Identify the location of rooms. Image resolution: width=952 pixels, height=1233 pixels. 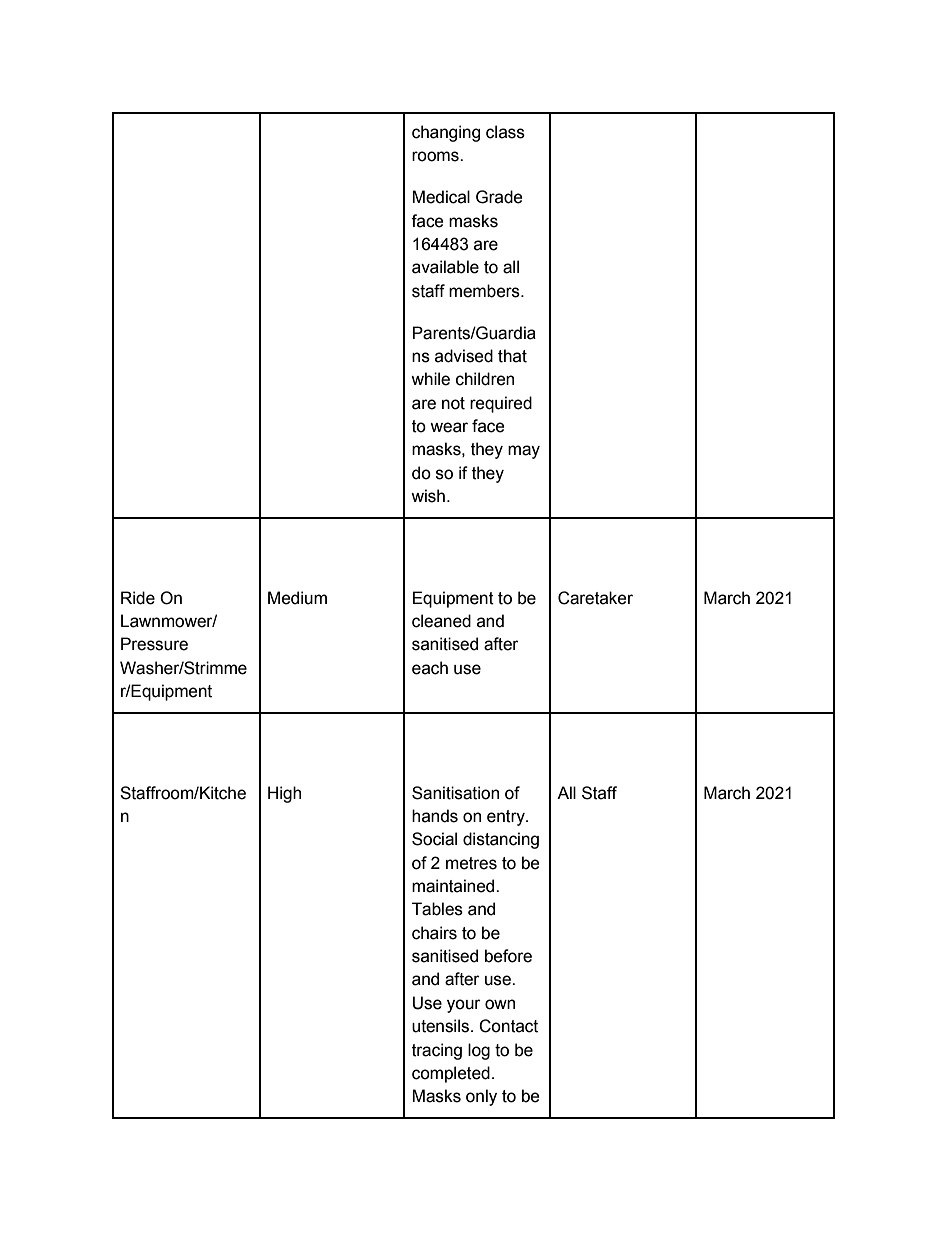
(436, 156).
